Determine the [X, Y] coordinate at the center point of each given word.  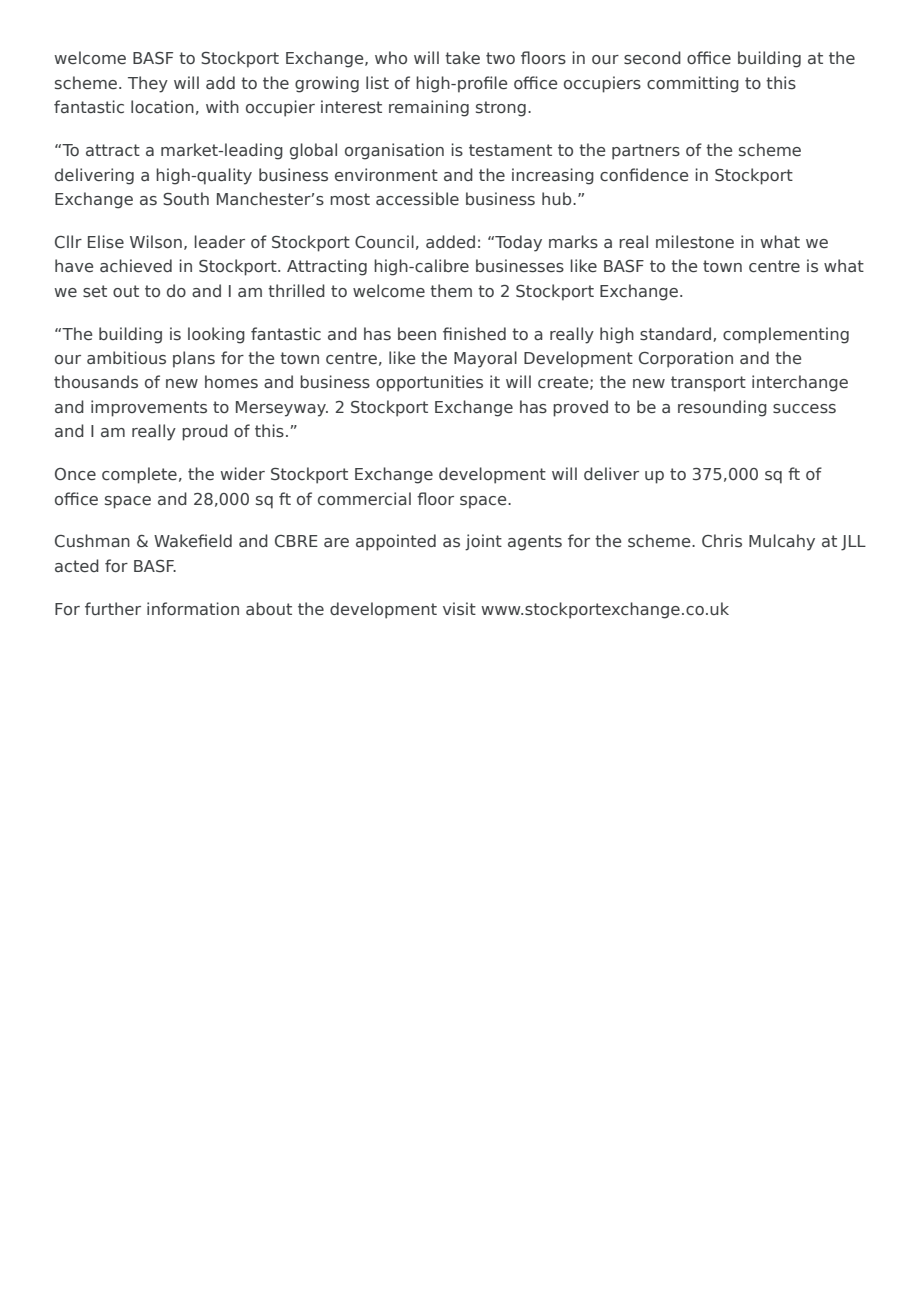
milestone [695, 242]
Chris [722, 541]
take [462, 57]
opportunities [429, 383]
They [148, 84]
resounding [722, 408]
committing [693, 84]
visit [459, 609]
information [193, 608]
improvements [149, 408]
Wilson [156, 242]
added [450, 241]
